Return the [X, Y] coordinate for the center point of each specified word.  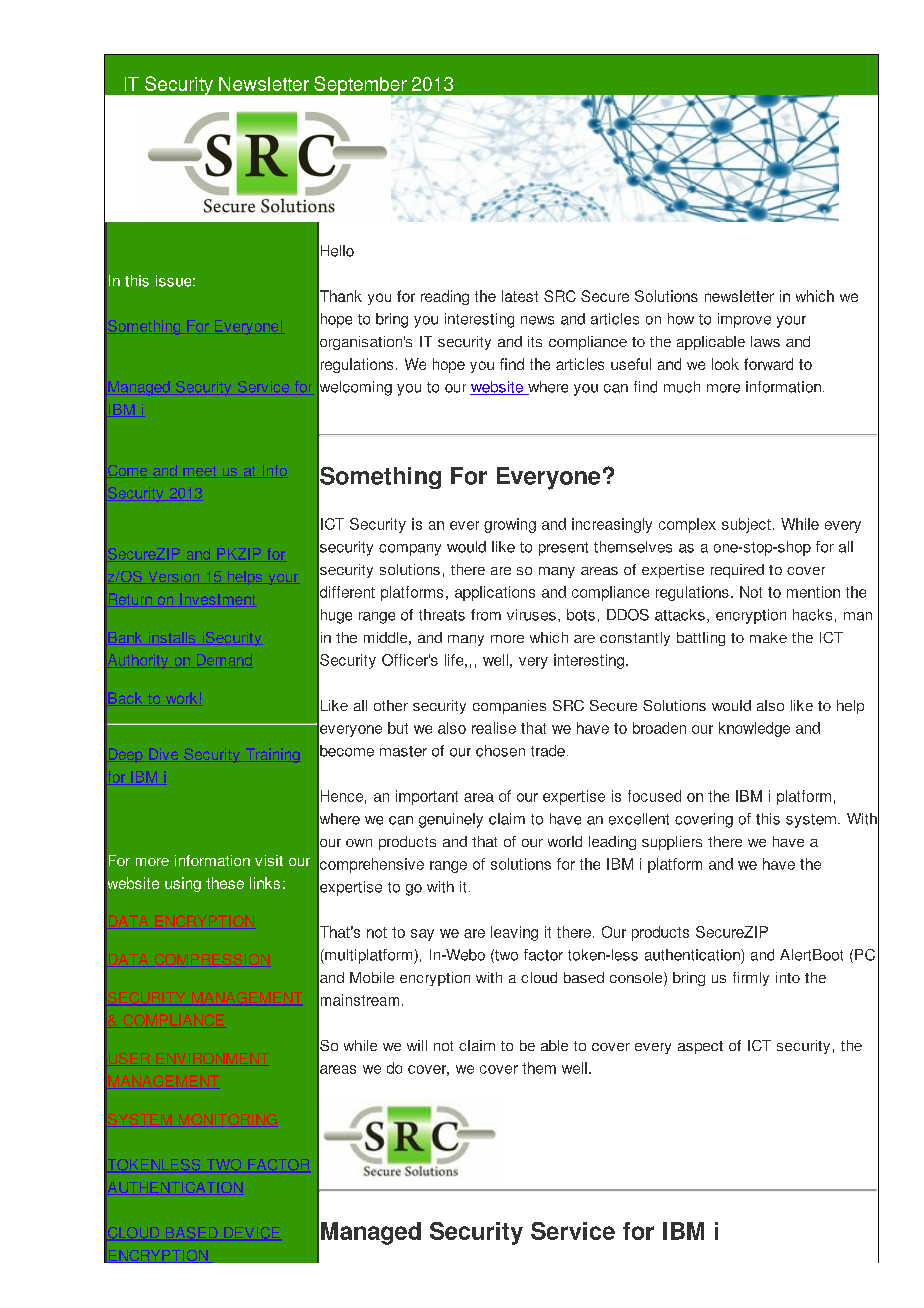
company [410, 550]
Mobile [372, 977]
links [265, 883]
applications [495, 593]
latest [520, 296]
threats [442, 615]
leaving [514, 933]
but [398, 728]
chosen [500, 751]
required [737, 571]
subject [746, 525]
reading [445, 297]
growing [510, 525]
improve [744, 320]
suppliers [672, 843]
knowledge [754, 729]
